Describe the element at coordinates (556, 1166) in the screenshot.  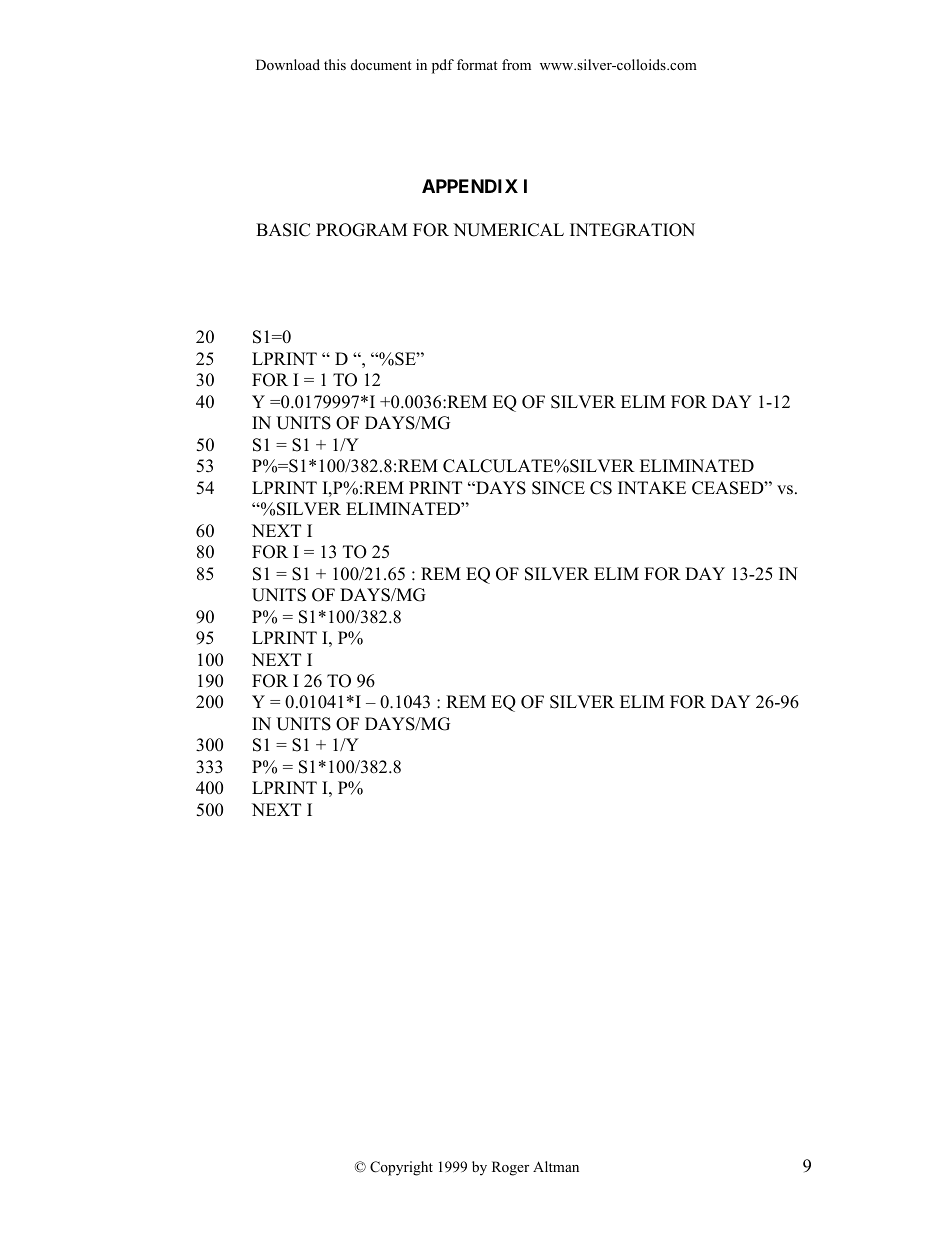
I see `Altman` at that location.
